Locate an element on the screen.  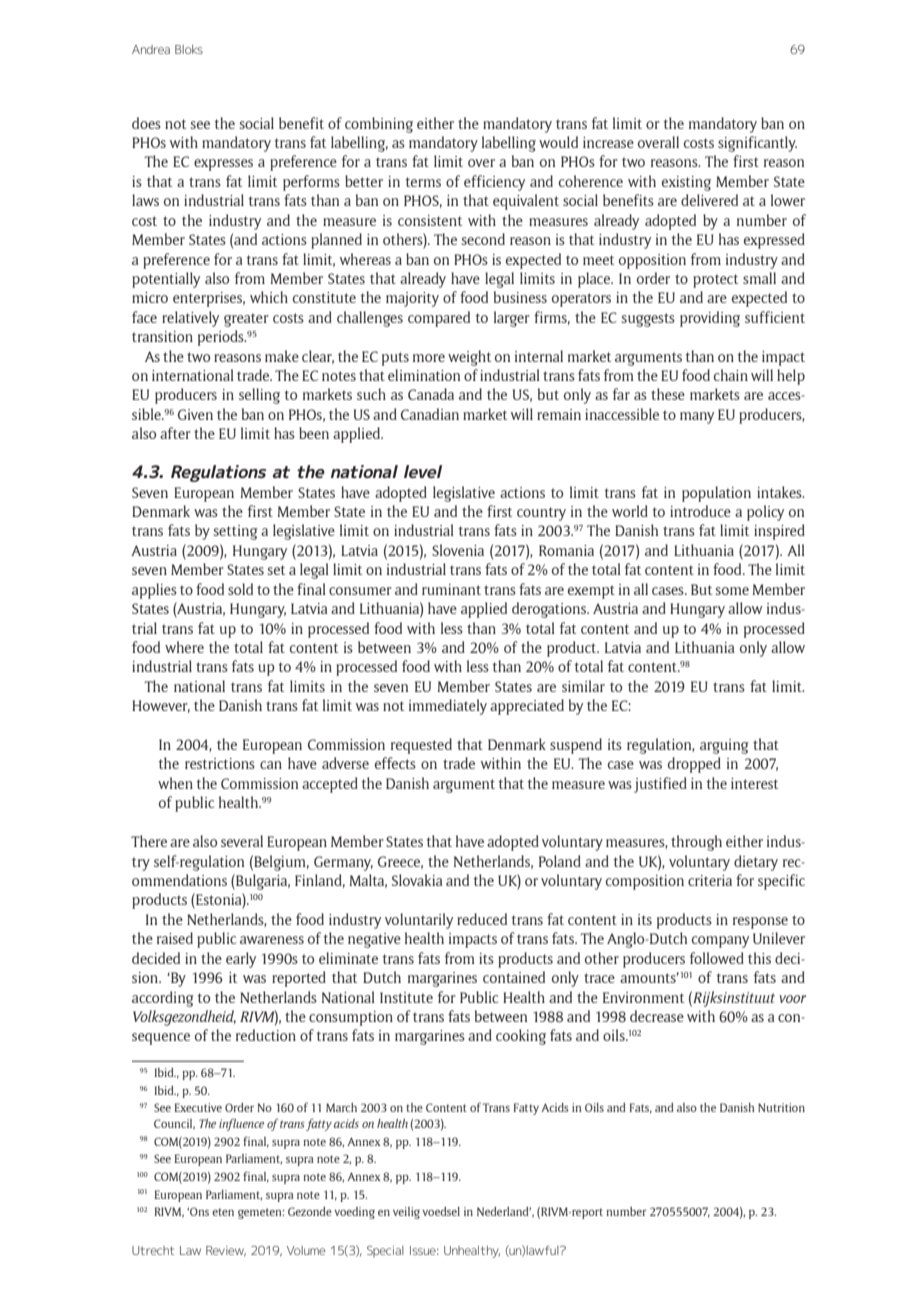
immediately is located at coordinates (448, 707).
